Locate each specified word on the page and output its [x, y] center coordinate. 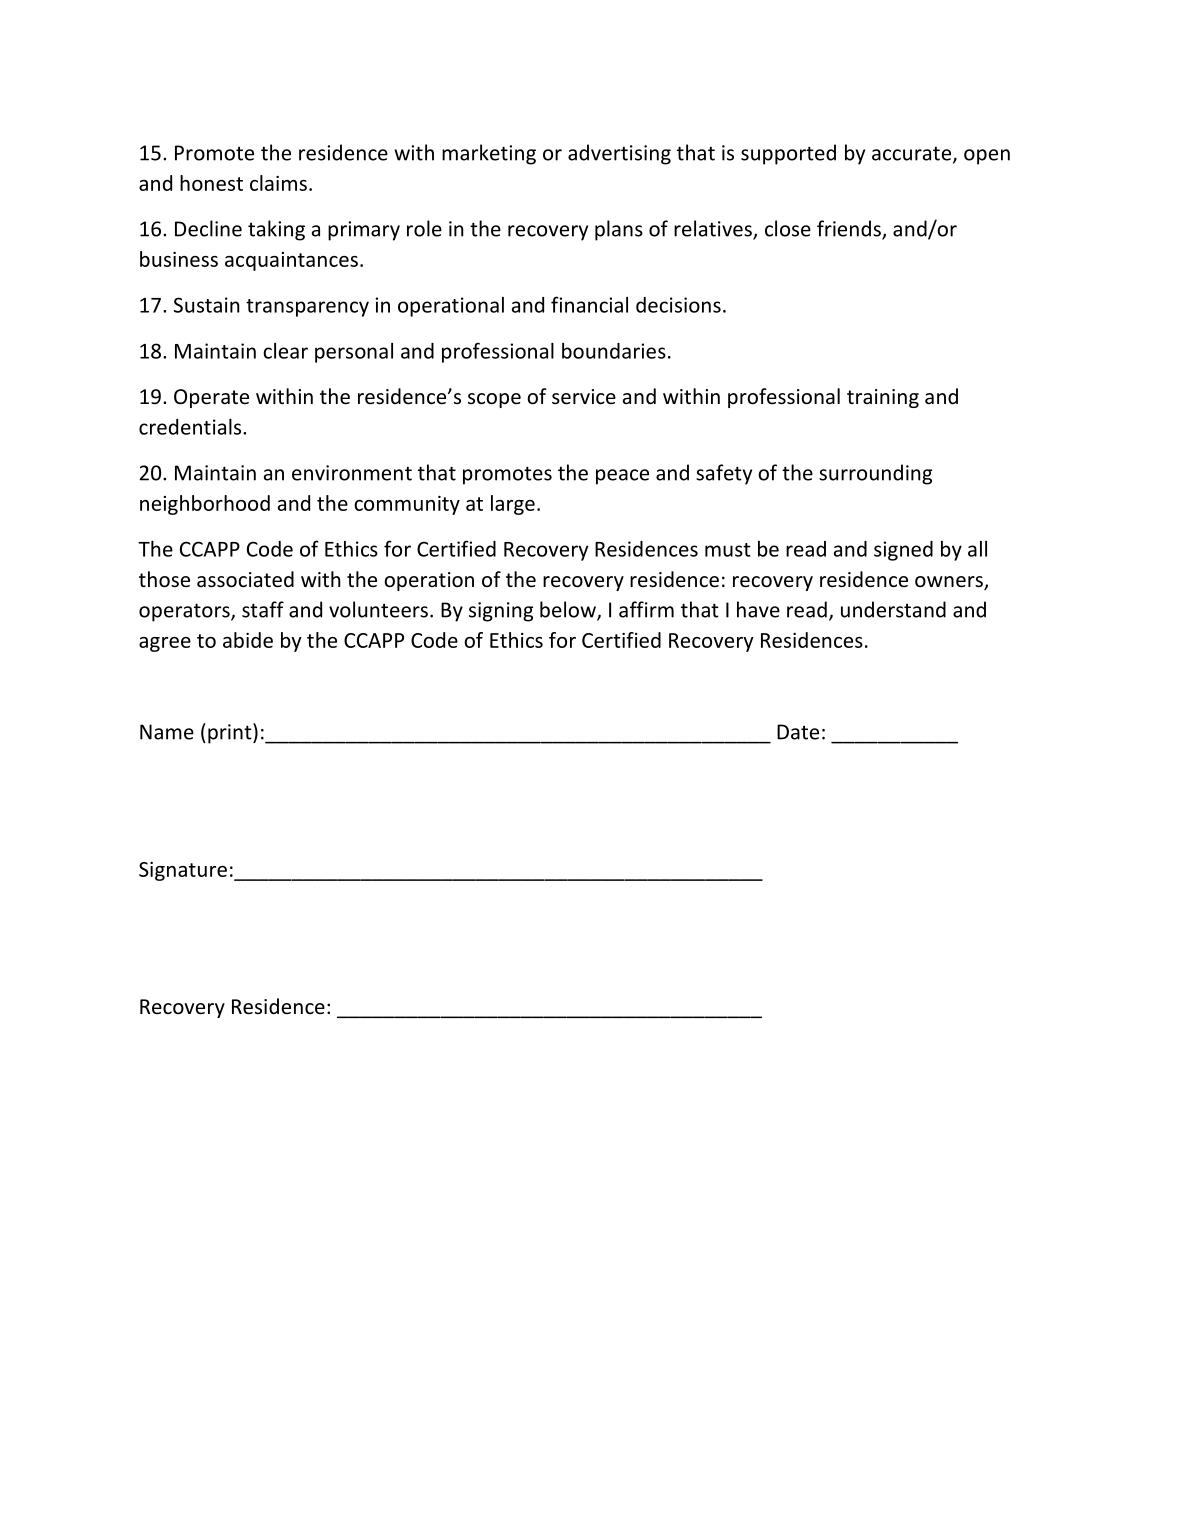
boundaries [614, 351]
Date [798, 732]
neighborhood [205, 505]
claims [278, 183]
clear [285, 351]
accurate [913, 154]
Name [167, 732]
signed [903, 551]
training [883, 398]
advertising [619, 154]
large [513, 505]
